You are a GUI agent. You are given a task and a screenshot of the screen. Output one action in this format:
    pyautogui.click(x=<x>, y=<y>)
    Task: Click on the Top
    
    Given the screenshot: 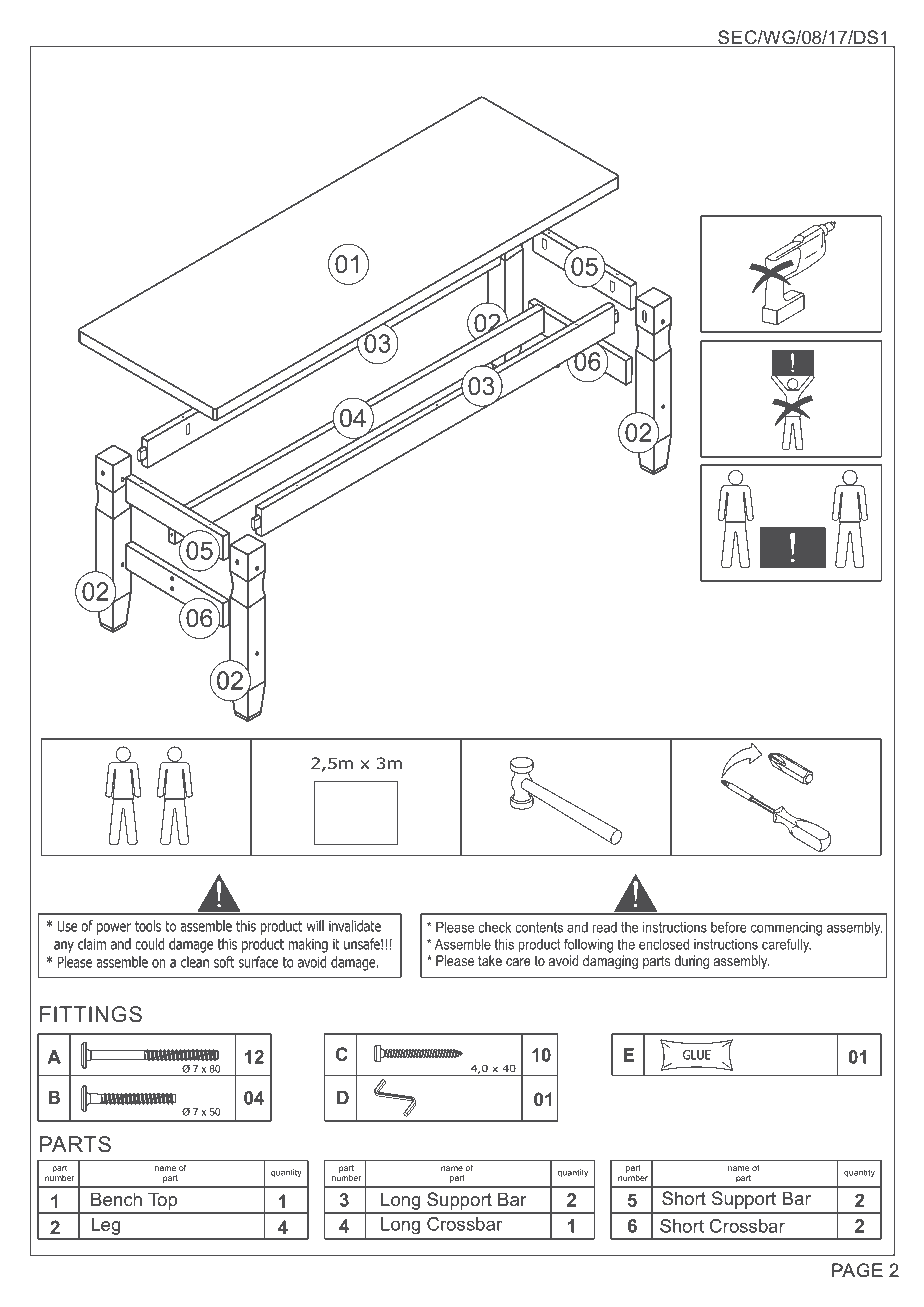 What is the action you would take?
    pyautogui.click(x=163, y=1202)
